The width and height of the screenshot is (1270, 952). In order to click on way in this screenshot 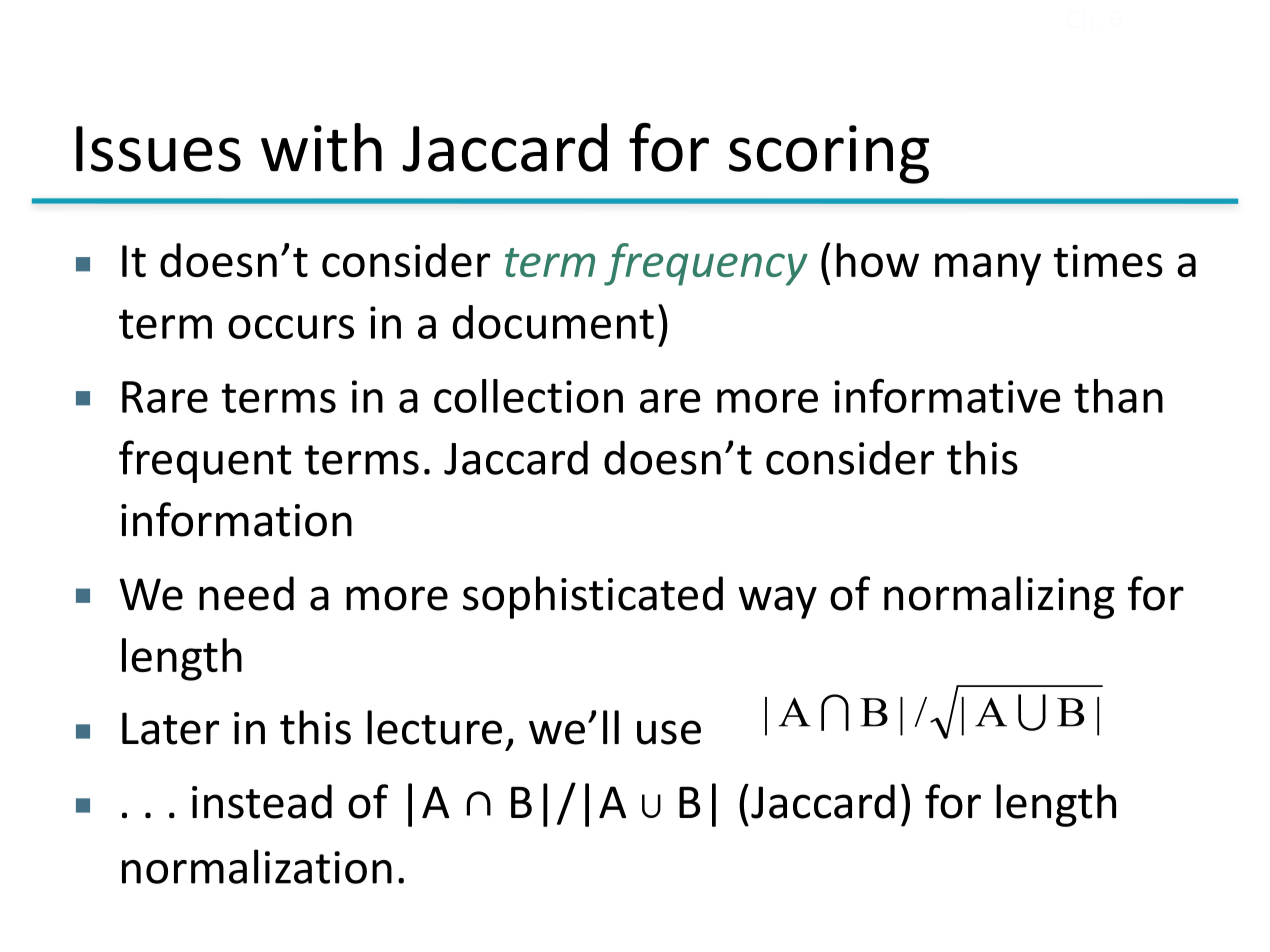, I will do `click(778, 602)`.
